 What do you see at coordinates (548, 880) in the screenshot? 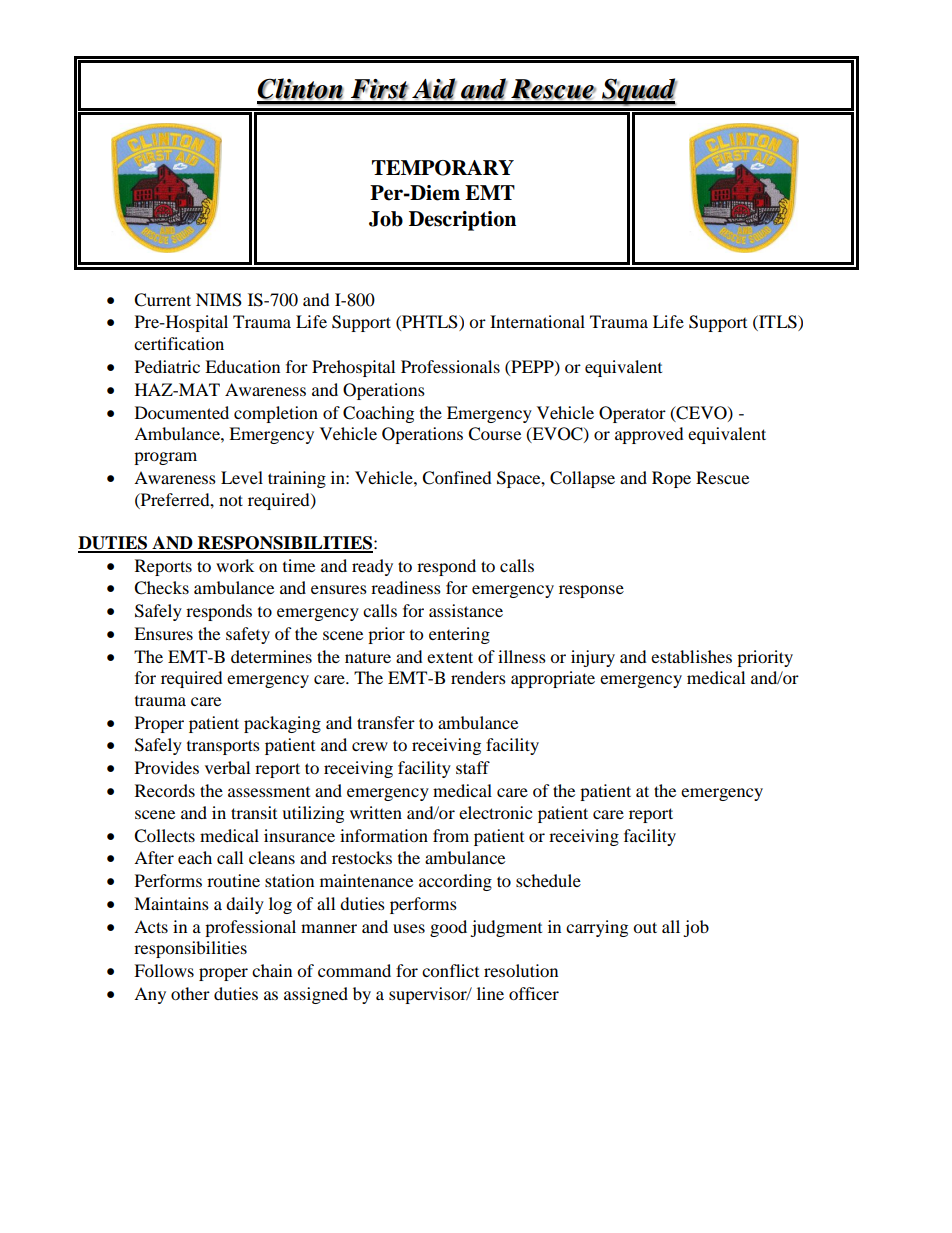
I see `schedule` at bounding box center [548, 880].
